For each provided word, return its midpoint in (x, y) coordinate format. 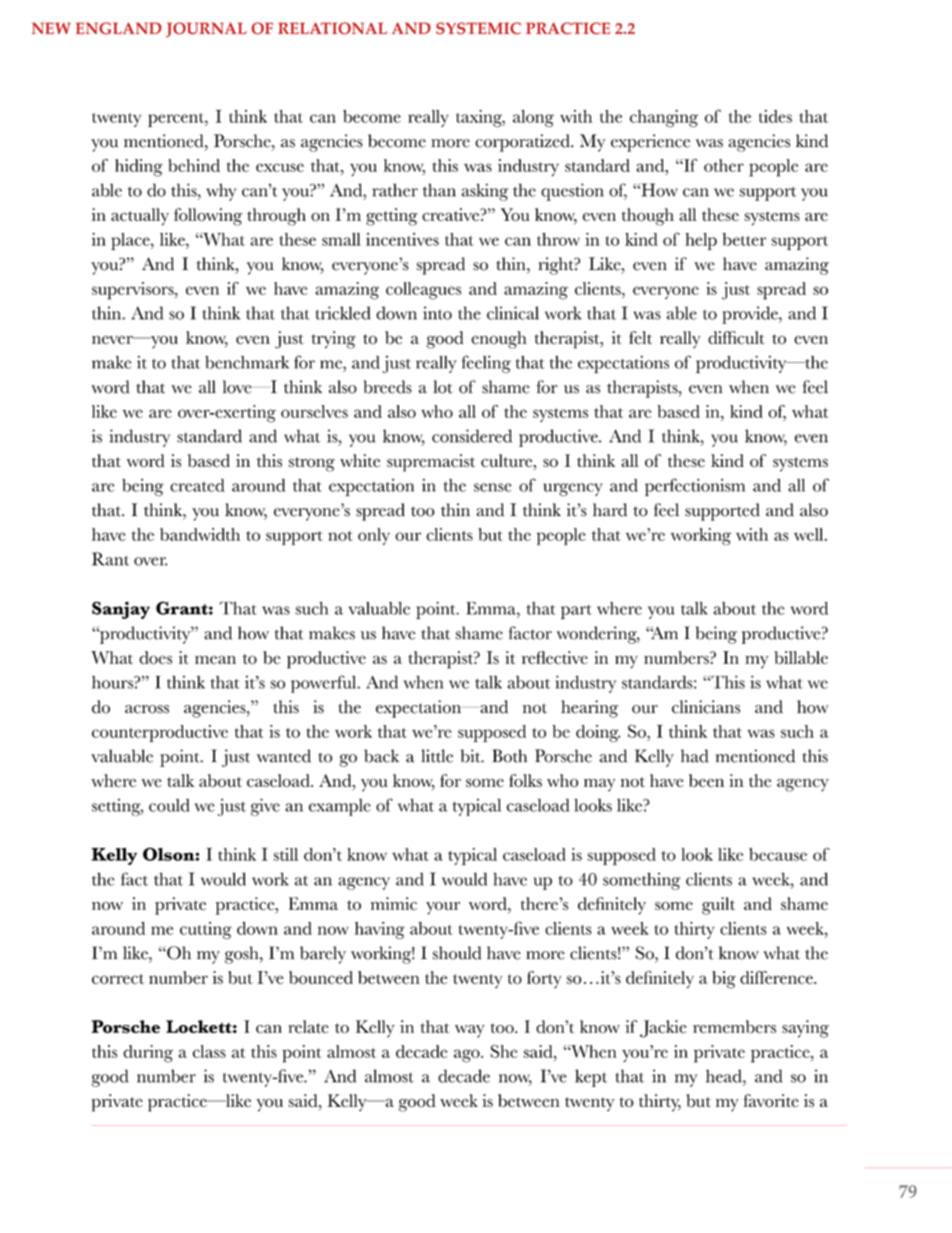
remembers (734, 1026)
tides (775, 116)
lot (442, 387)
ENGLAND (118, 28)
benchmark (247, 362)
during (148, 1054)
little (437, 756)
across (147, 709)
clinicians (706, 707)
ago (468, 1056)
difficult (736, 337)
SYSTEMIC (478, 28)
